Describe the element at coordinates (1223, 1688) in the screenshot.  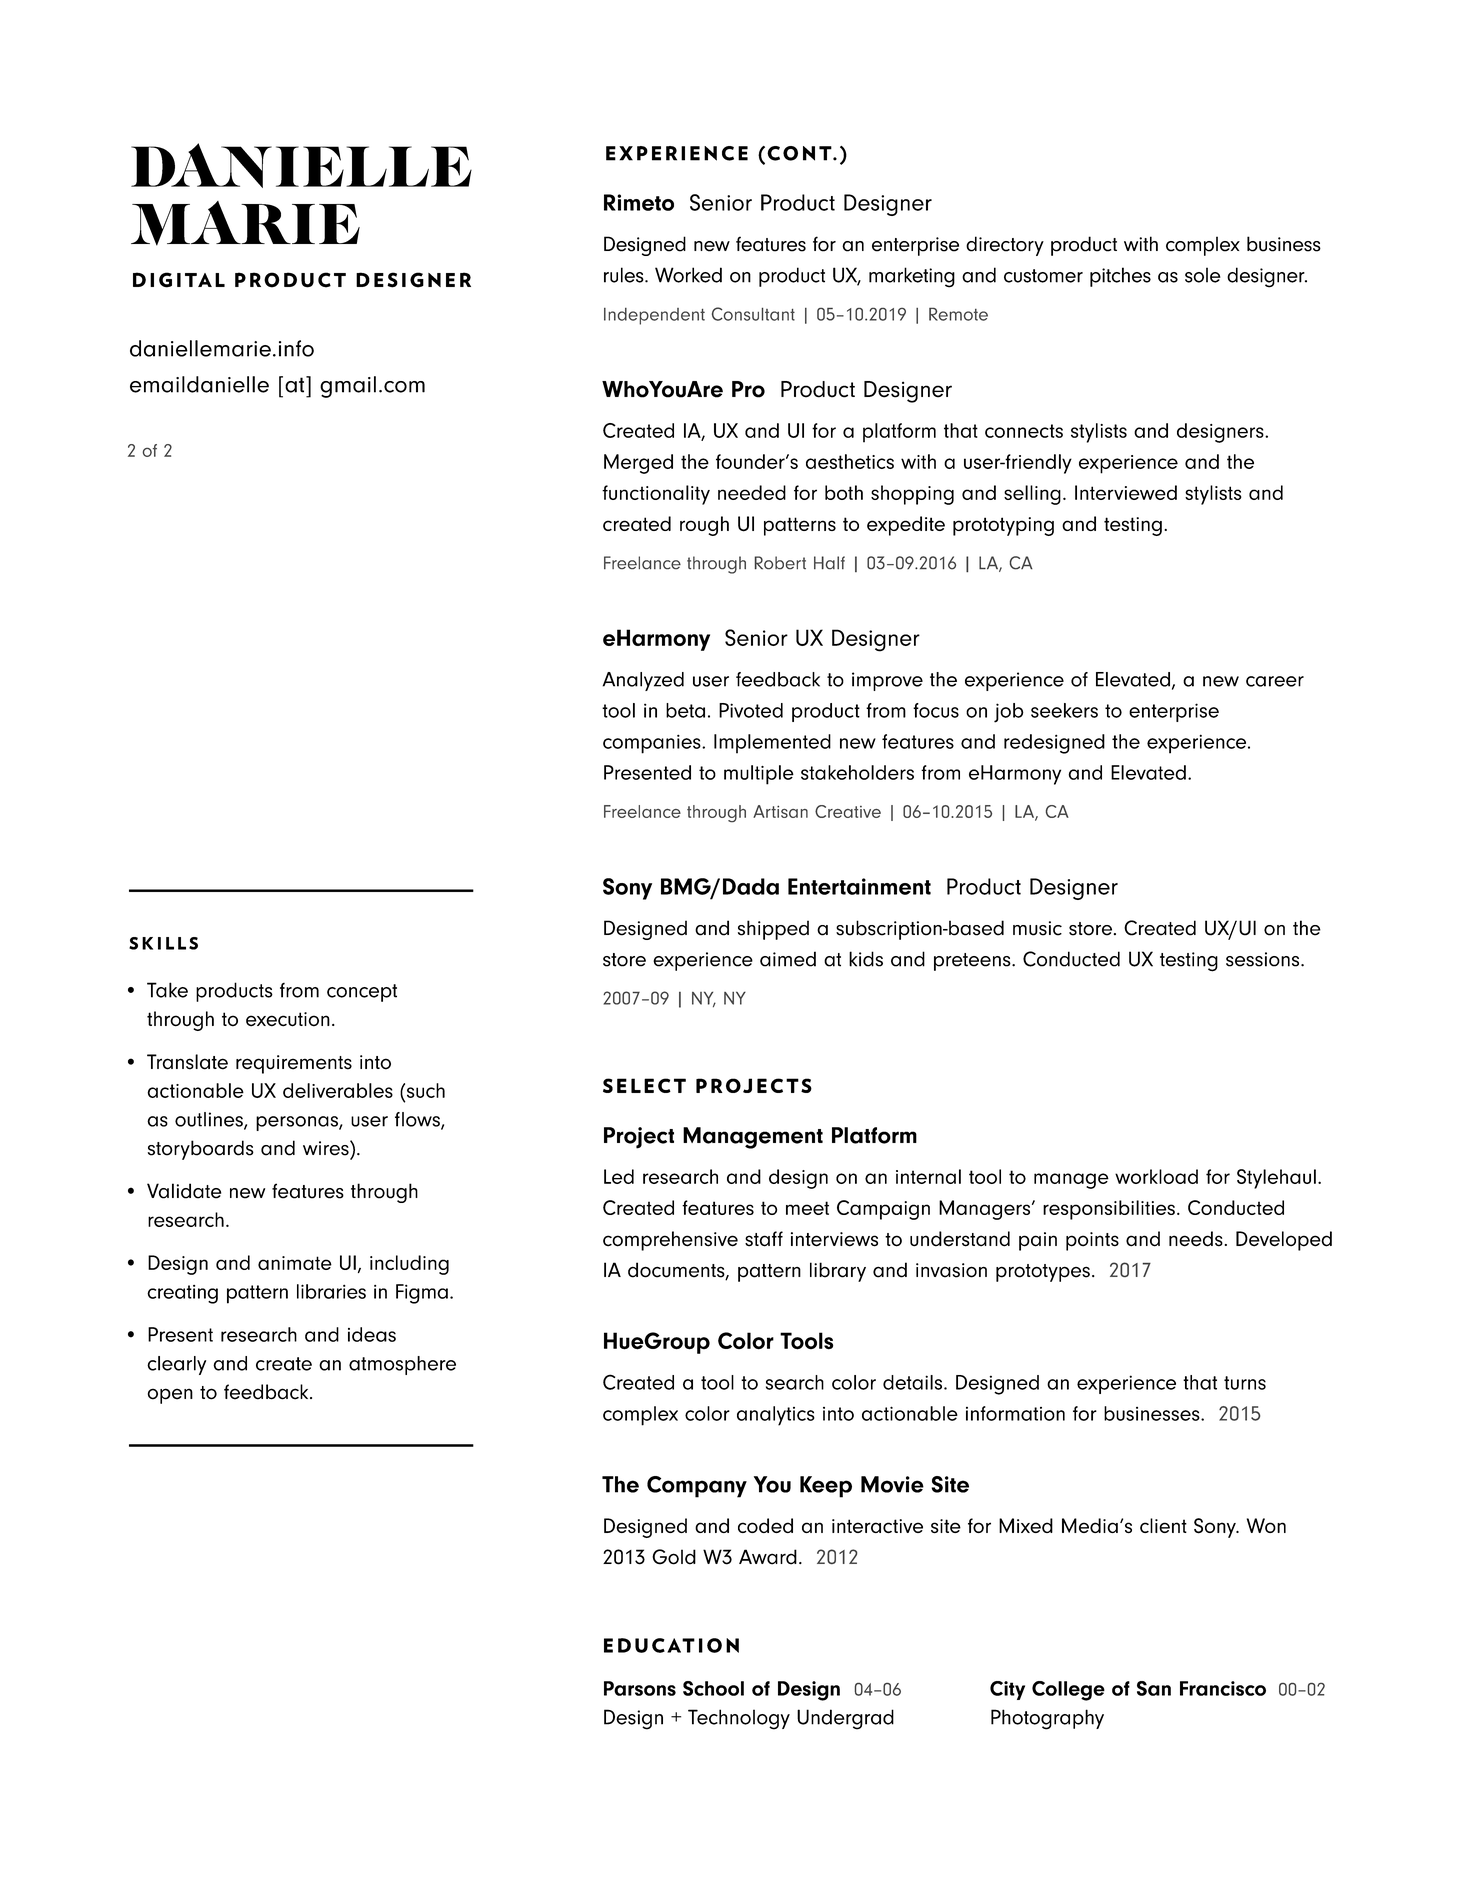
I see `Francisco` at that location.
